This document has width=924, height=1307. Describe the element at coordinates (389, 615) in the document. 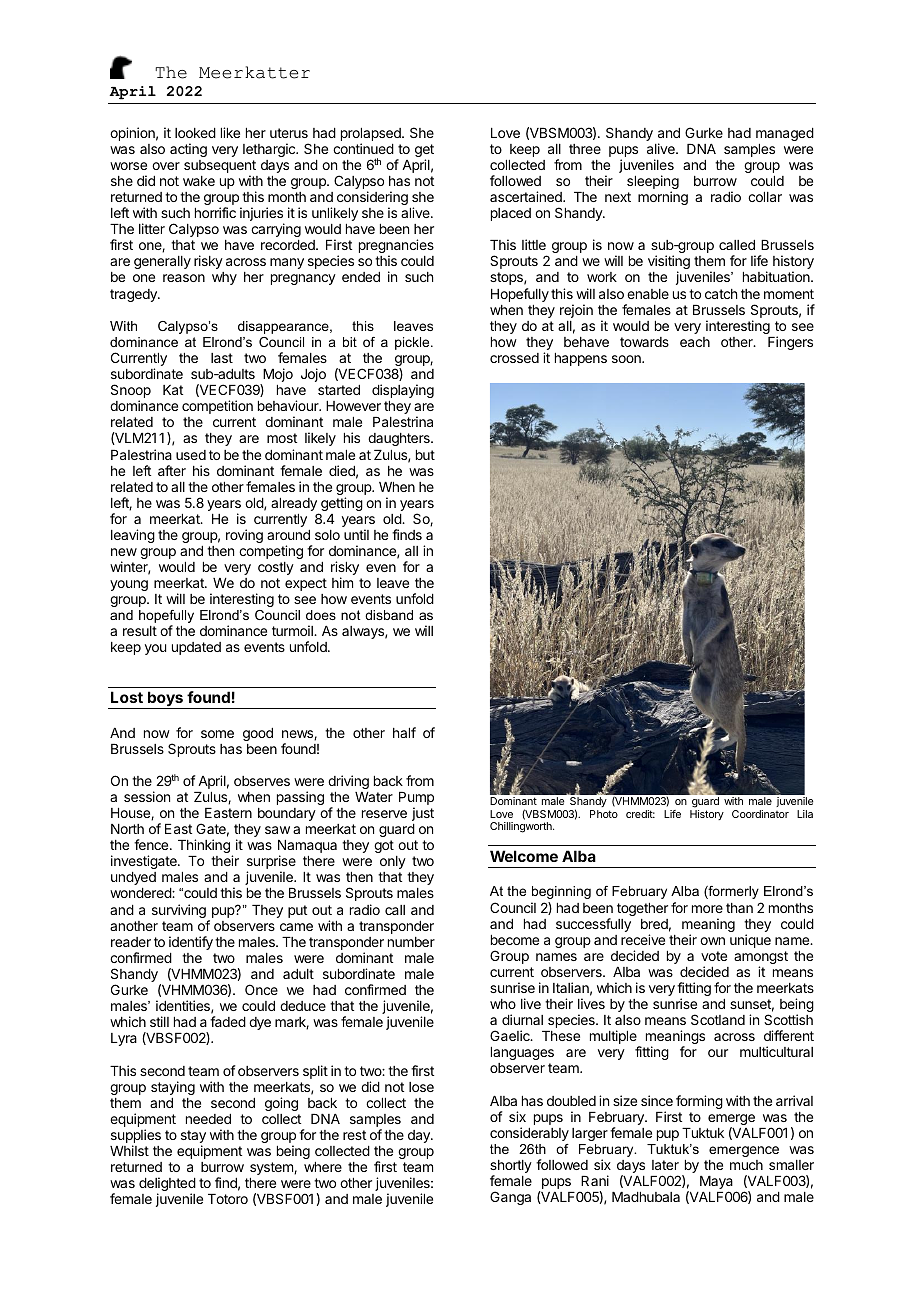

I see `disband` at that location.
